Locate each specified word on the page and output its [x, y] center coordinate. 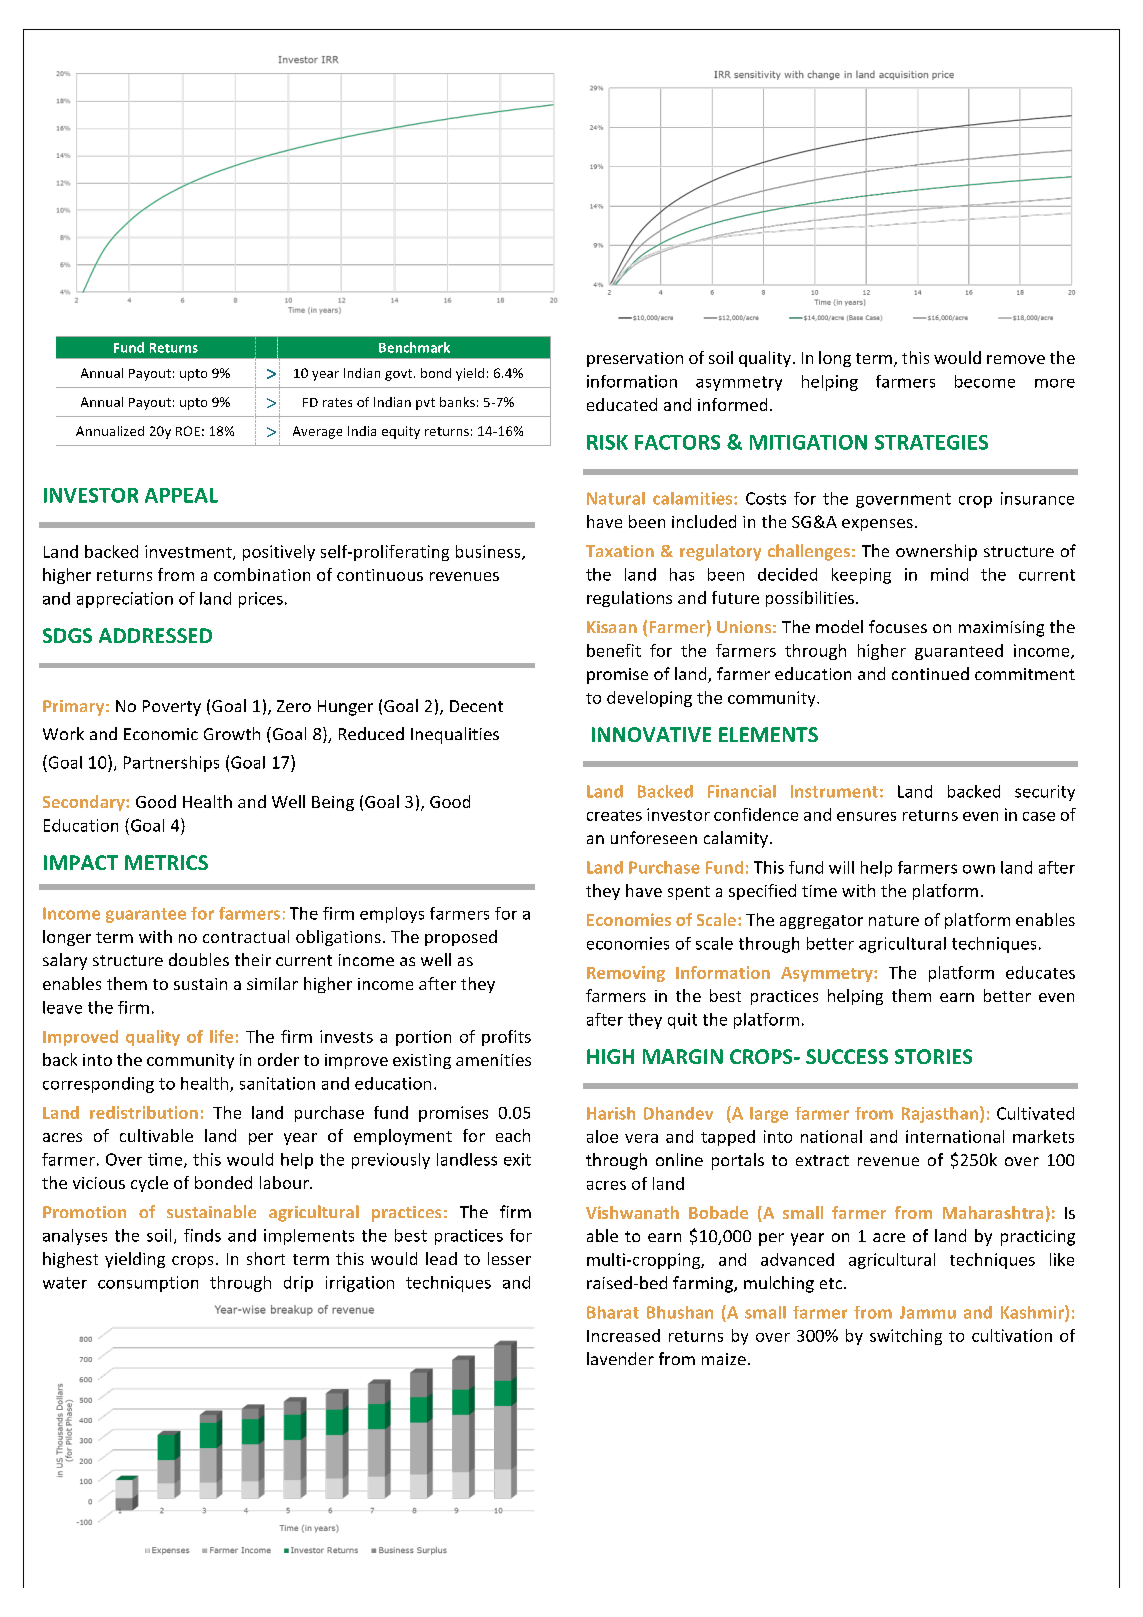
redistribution [144, 1112]
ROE [188, 431]
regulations [629, 599]
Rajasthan [940, 1115]
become [985, 381]
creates [614, 815]
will [841, 867]
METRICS [166, 862]
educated [622, 404]
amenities [493, 1060]
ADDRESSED [155, 635]
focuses [898, 626]
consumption [148, 1284]
